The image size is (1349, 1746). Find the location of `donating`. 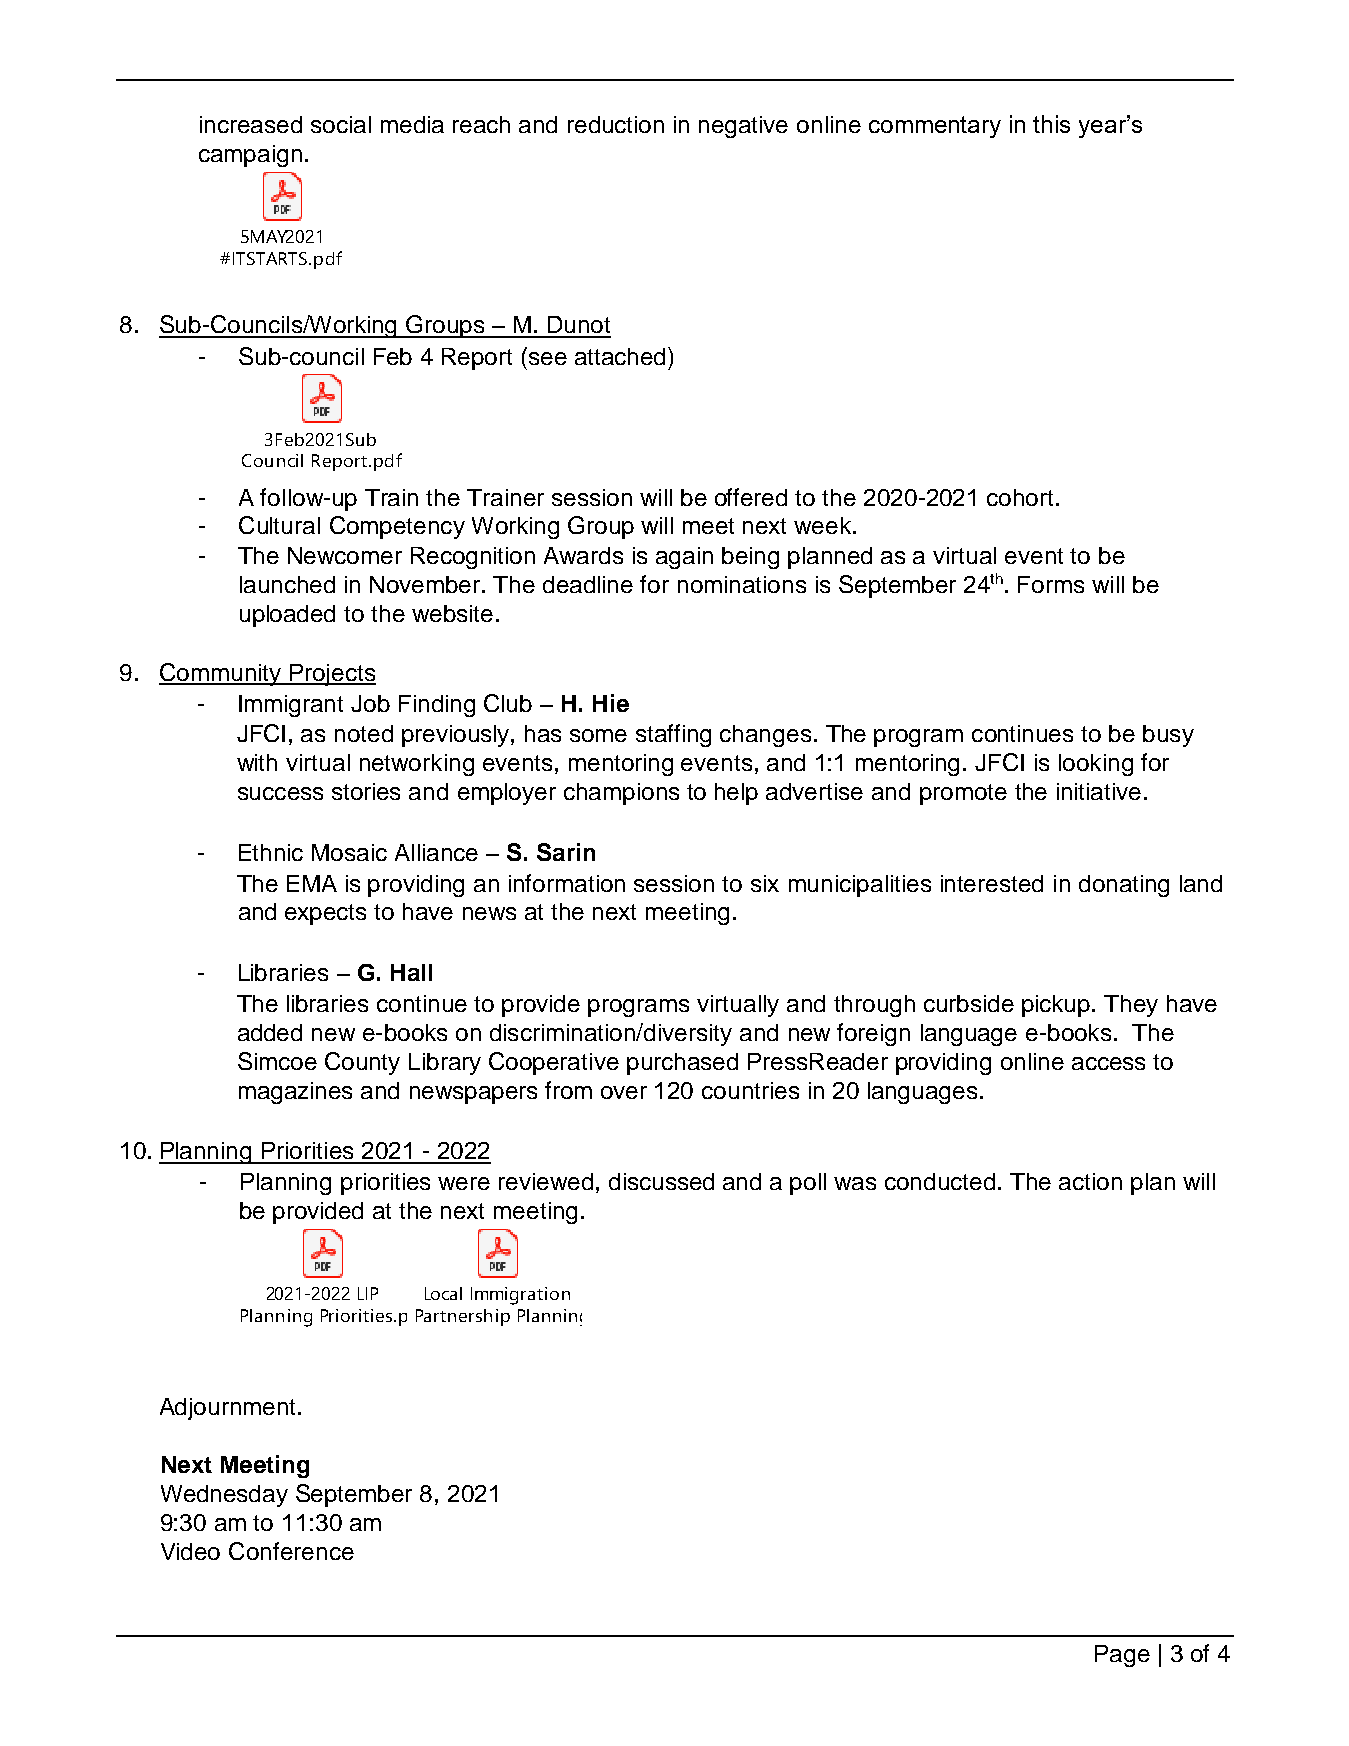

donating is located at coordinates (1124, 886).
